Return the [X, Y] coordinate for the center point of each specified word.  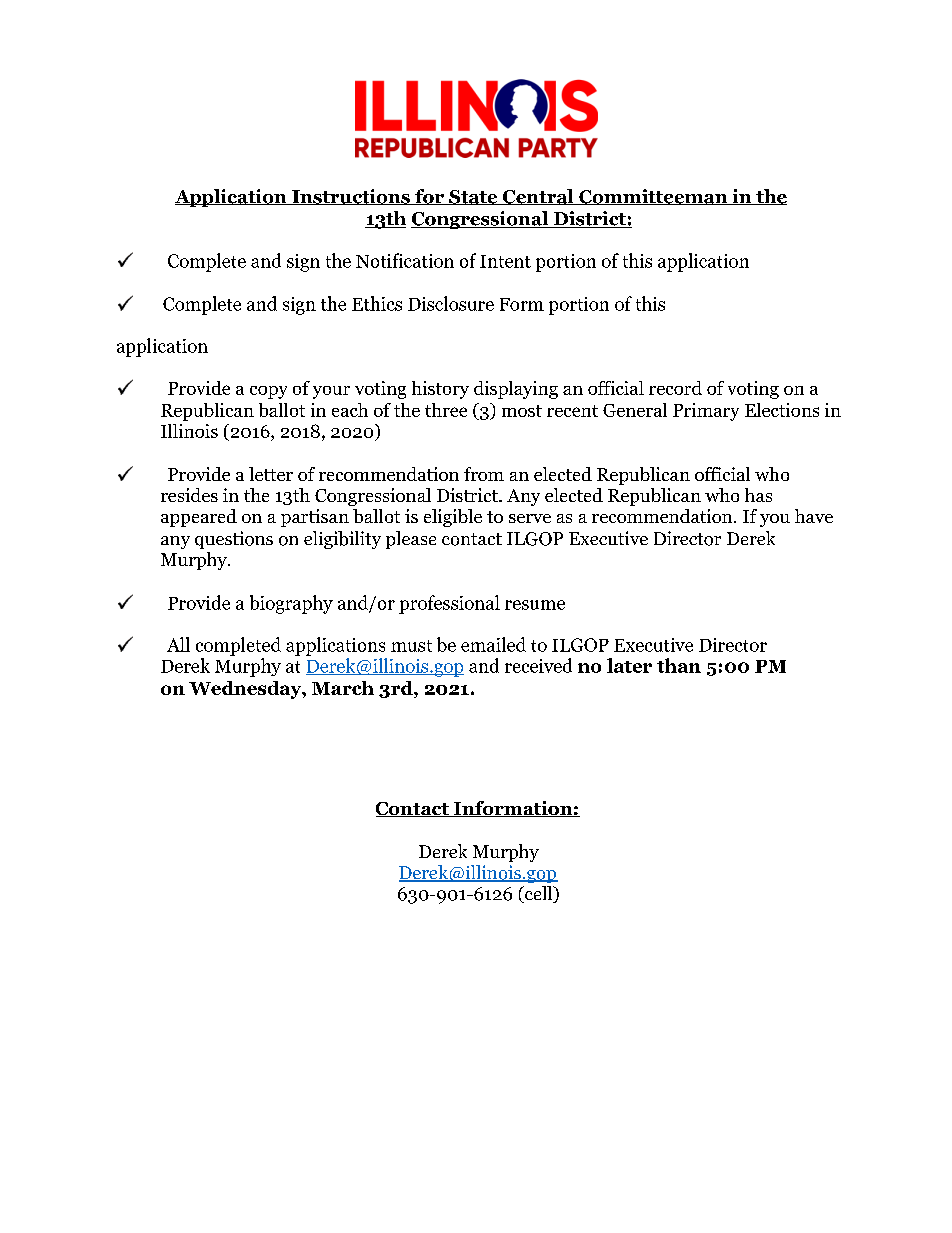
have [814, 516]
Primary [706, 412]
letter [271, 474]
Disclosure [451, 303]
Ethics [377, 303]
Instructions [351, 197]
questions [234, 540]
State [473, 197]
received [538, 665]
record [675, 388]
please [411, 540]
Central [538, 197]
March [343, 688]
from [484, 474]
